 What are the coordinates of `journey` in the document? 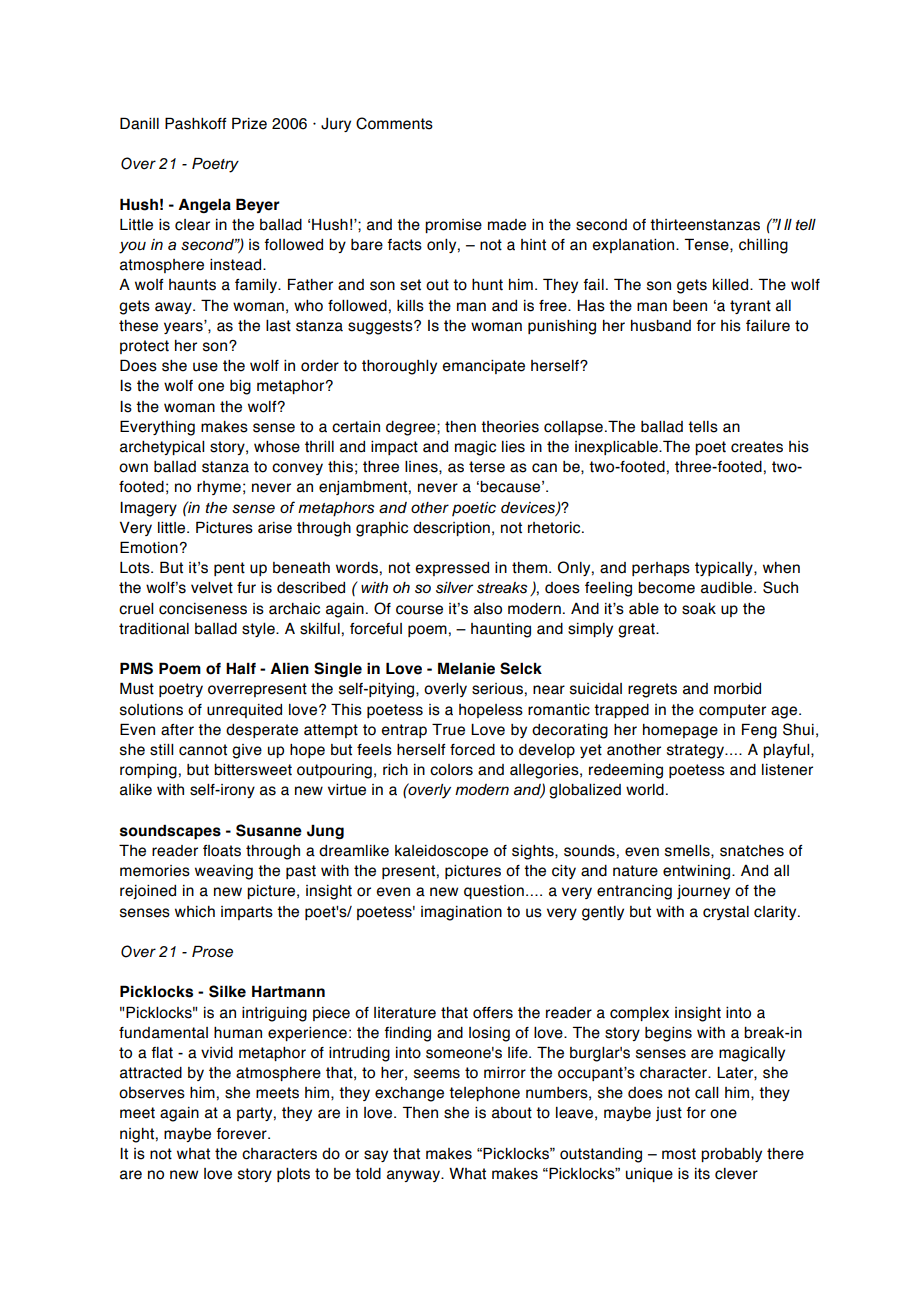 It's located at (703, 892).
